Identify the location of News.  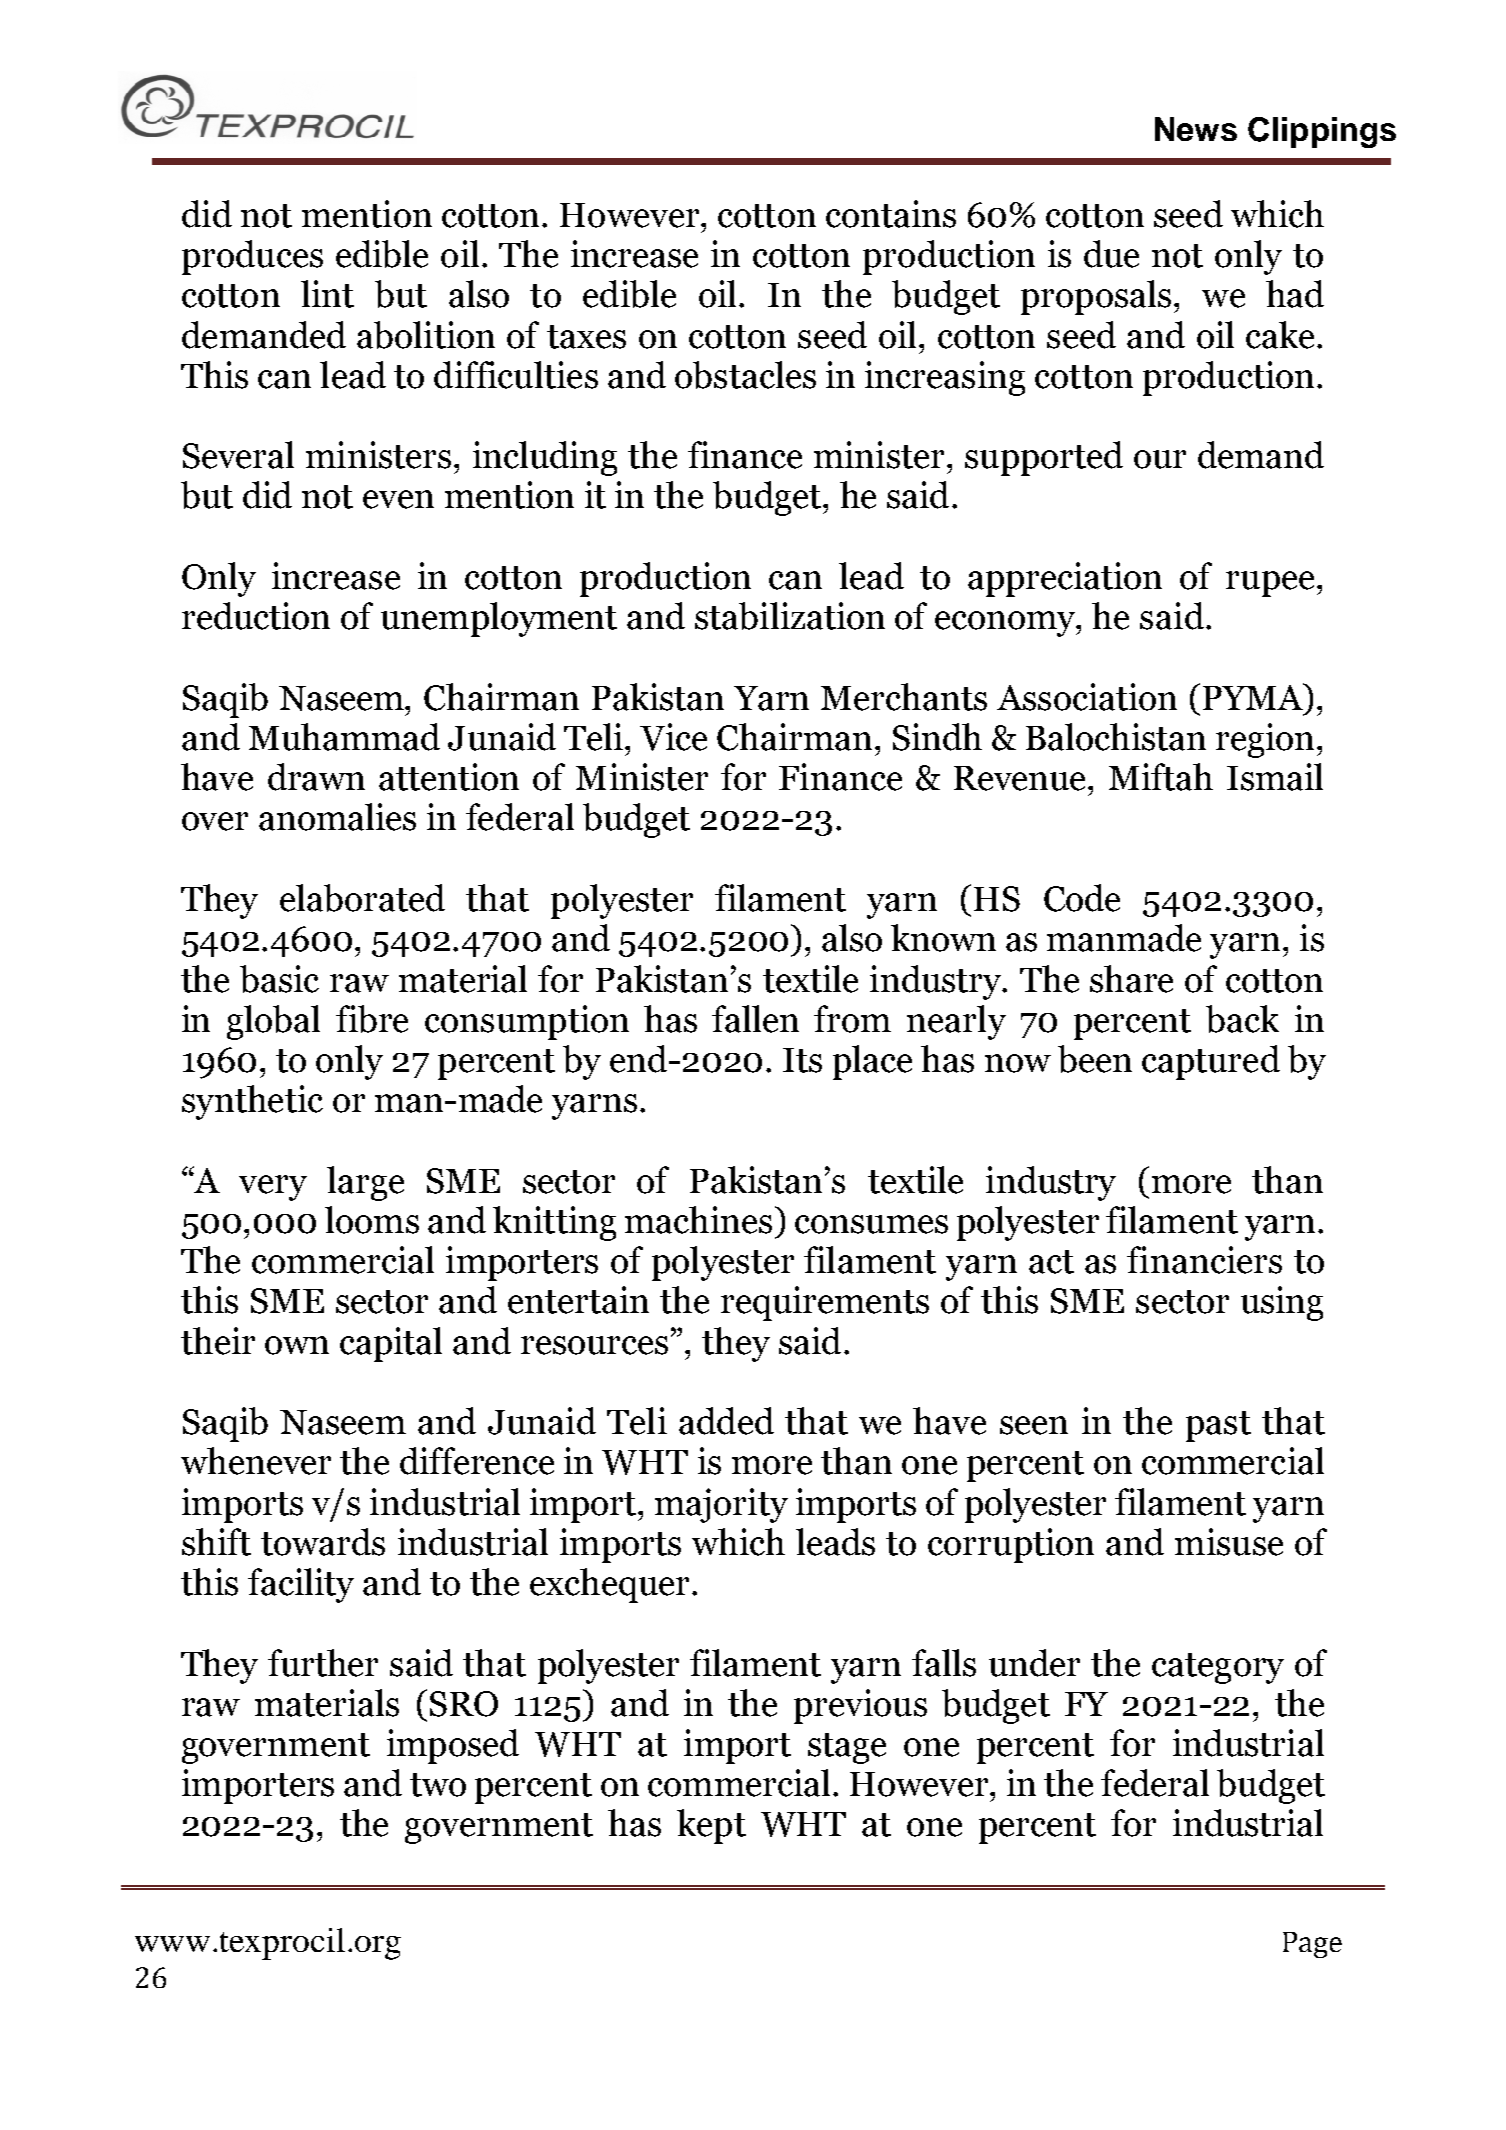
(1196, 129).
